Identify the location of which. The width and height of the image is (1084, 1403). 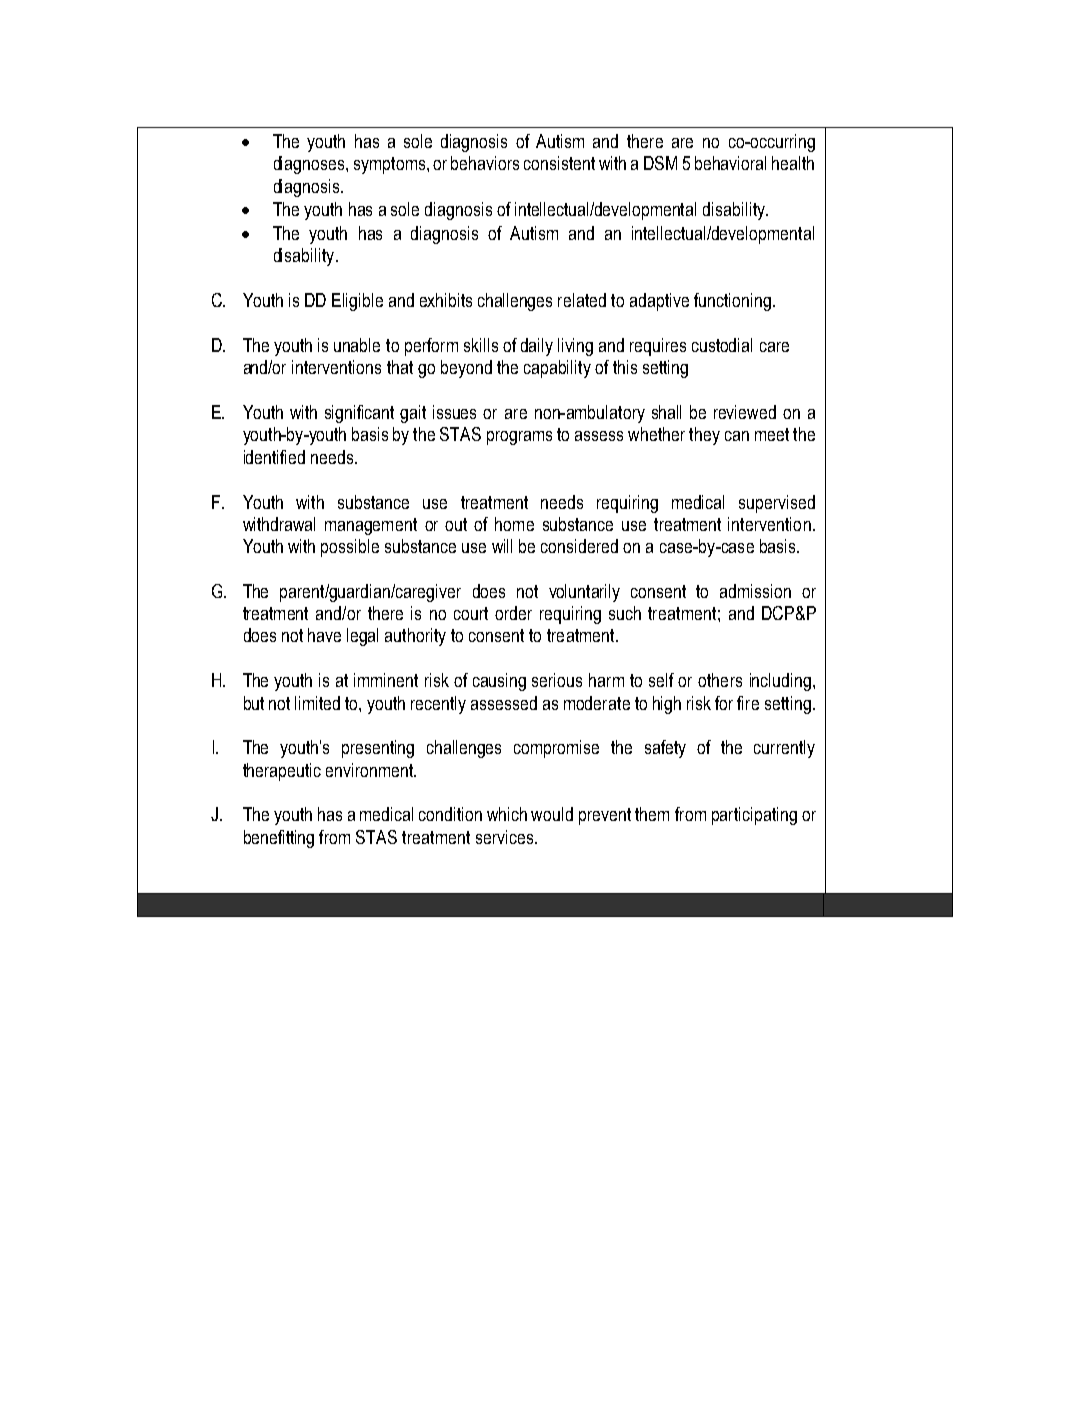
(507, 814).
